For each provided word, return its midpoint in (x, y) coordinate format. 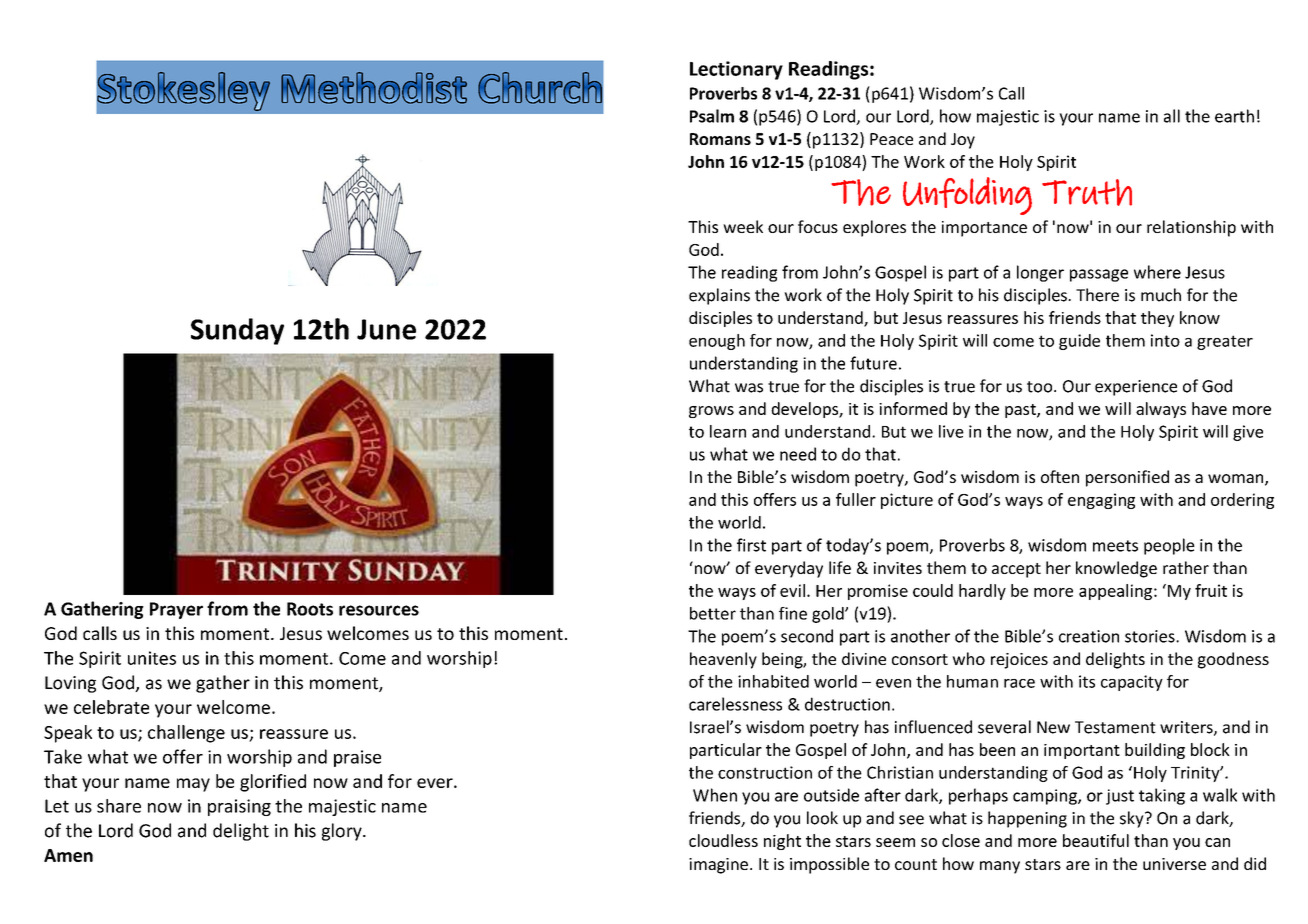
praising (239, 807)
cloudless (723, 840)
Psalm (712, 116)
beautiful (1096, 840)
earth (1234, 116)
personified (1127, 478)
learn (728, 431)
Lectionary (736, 70)
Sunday (237, 331)
